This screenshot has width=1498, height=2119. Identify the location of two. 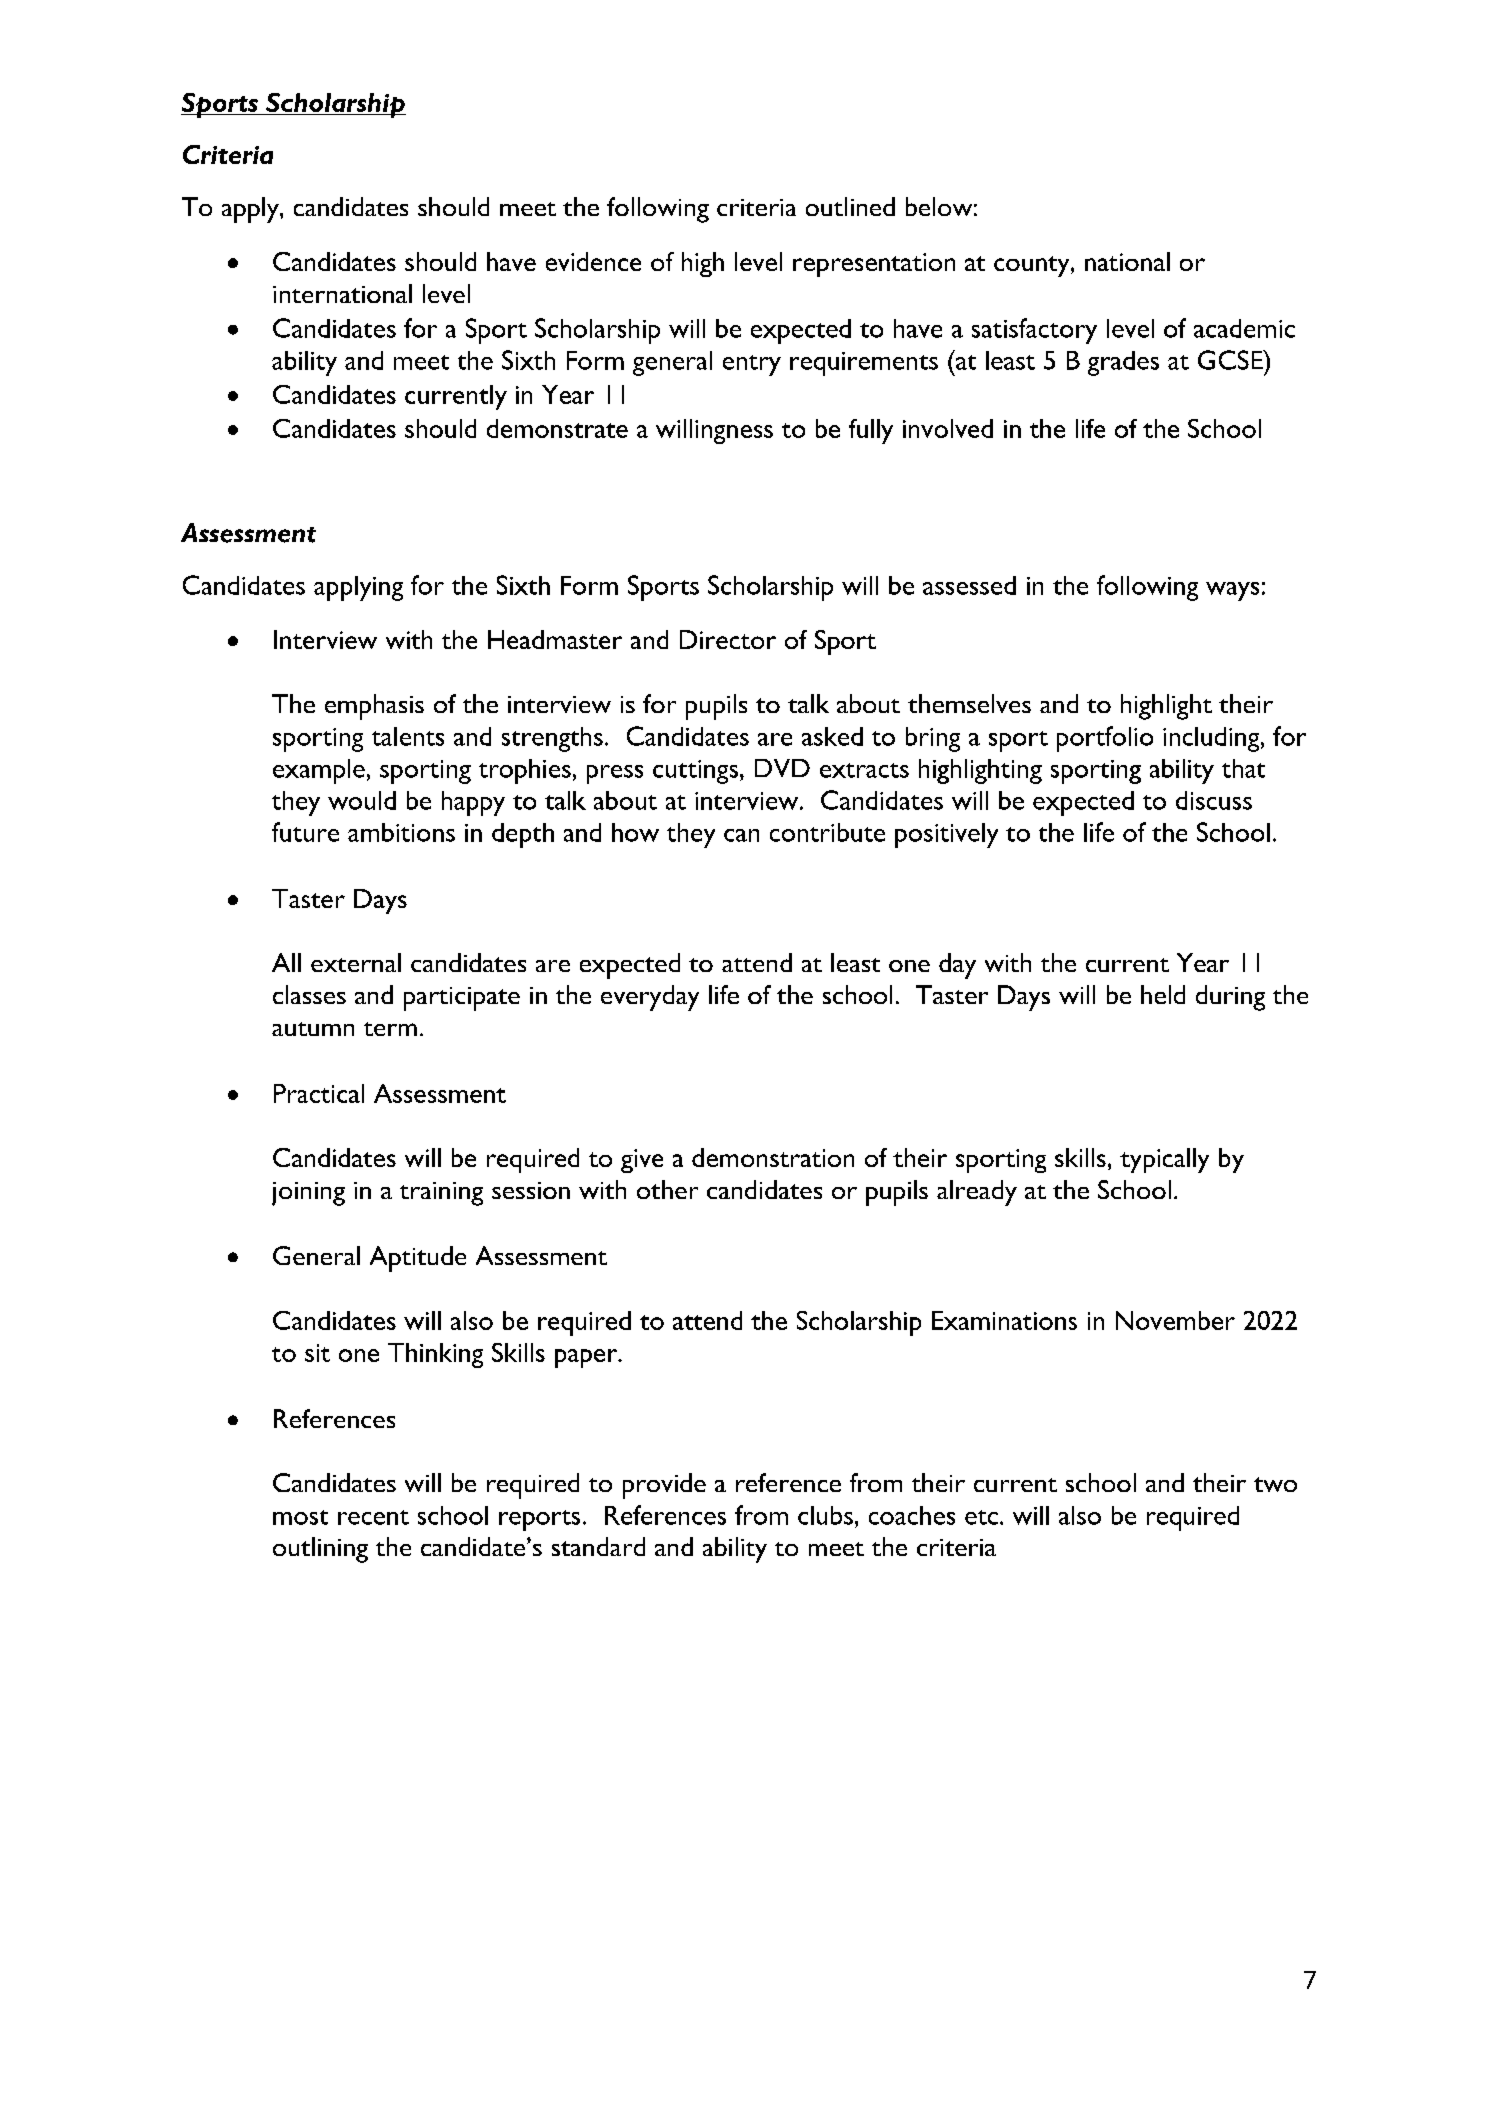
(1275, 1484).
